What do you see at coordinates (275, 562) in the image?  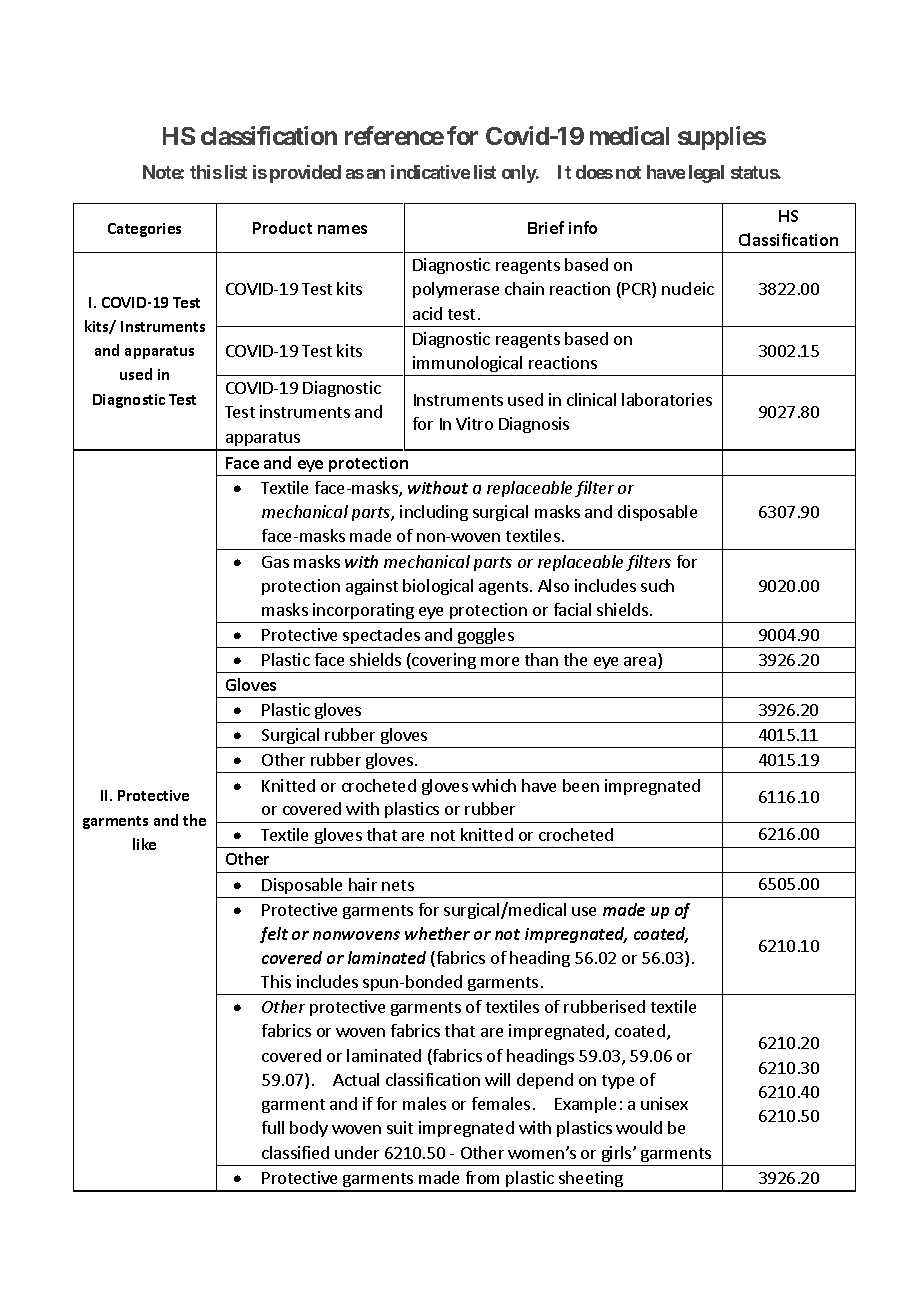 I see `Gas` at bounding box center [275, 562].
